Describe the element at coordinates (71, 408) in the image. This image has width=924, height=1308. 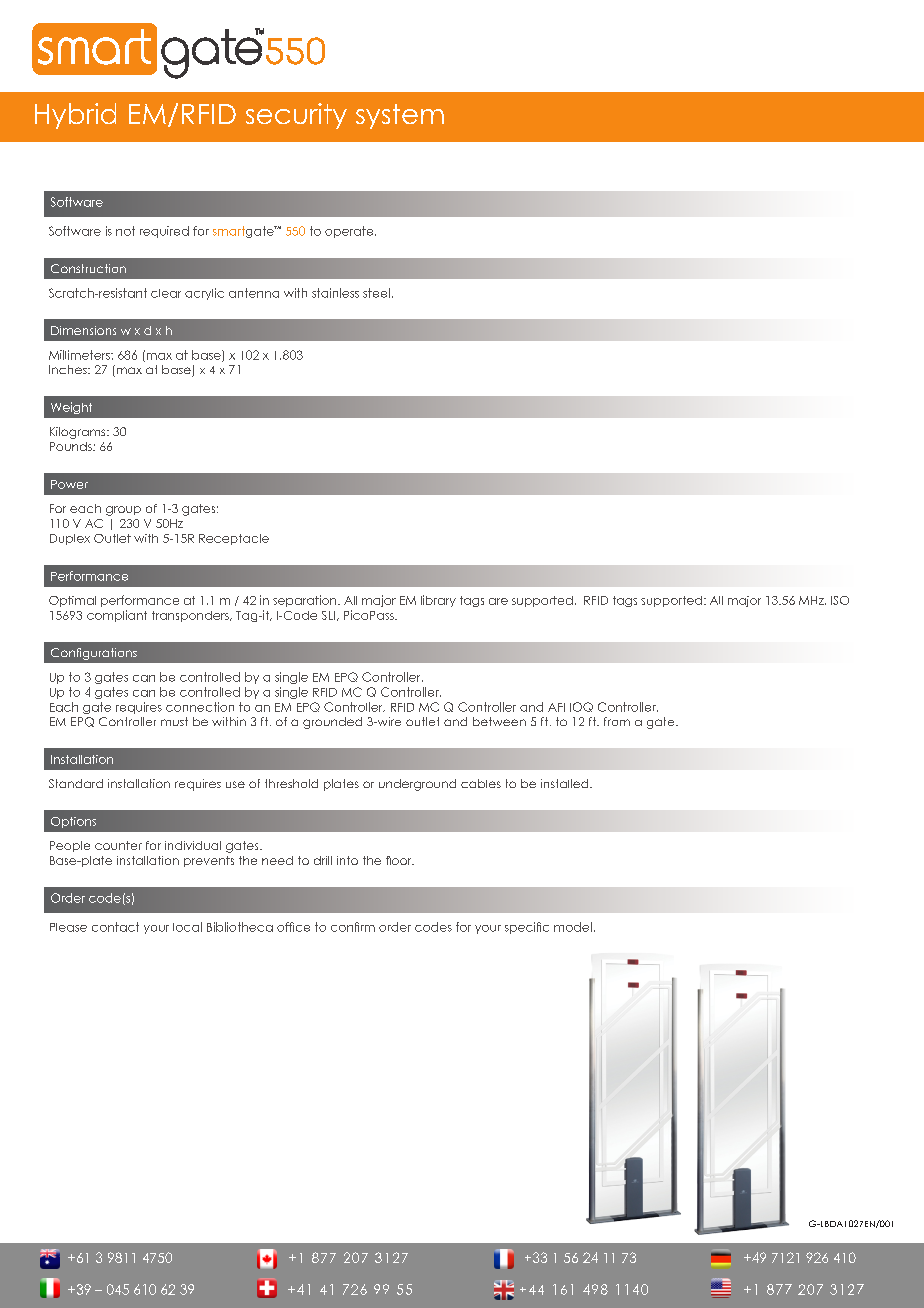
I see `Weight` at that location.
